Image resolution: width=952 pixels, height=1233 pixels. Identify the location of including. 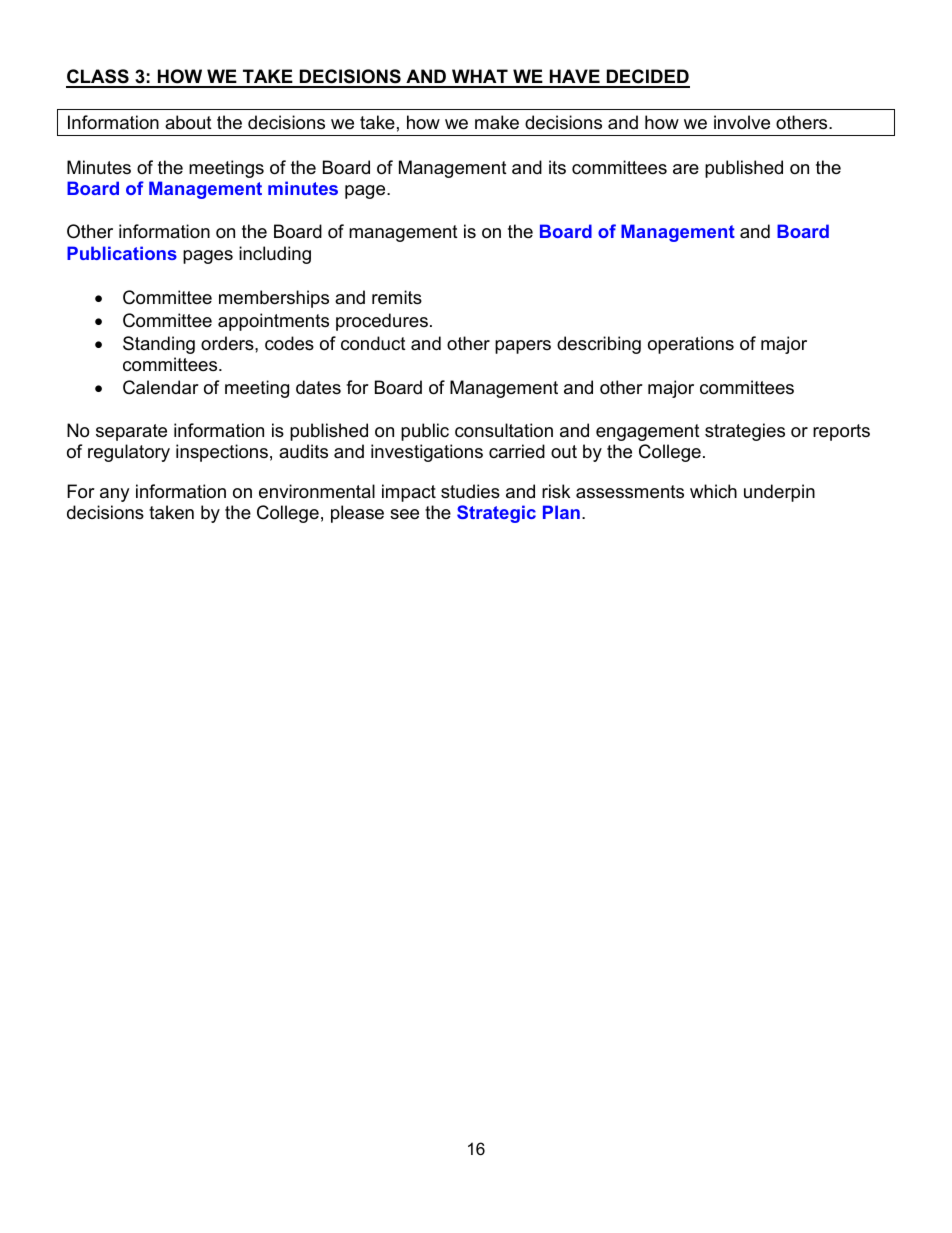
(275, 255).
